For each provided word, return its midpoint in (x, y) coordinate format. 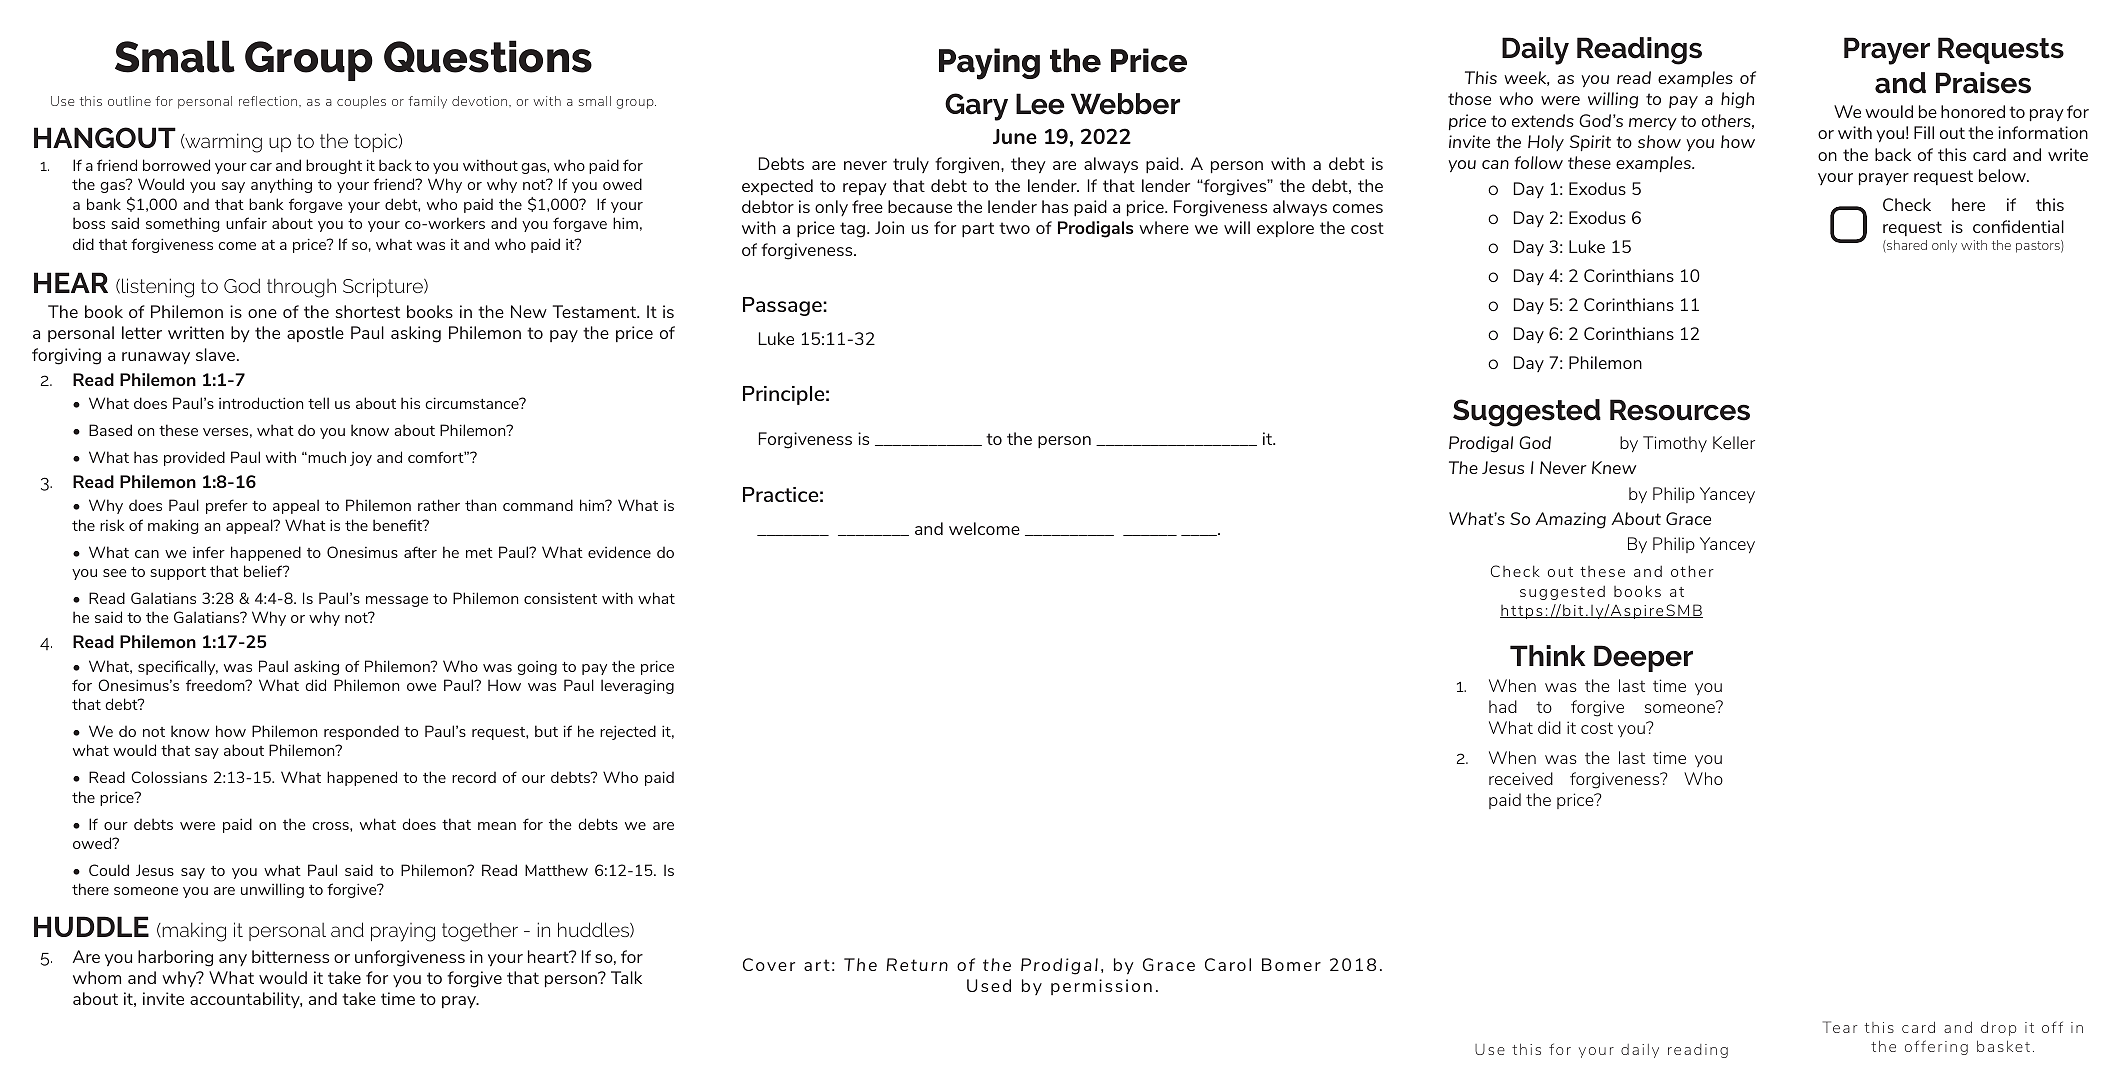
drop (1998, 1028)
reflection (269, 101)
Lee (1040, 104)
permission (1101, 987)
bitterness (290, 956)
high (1737, 100)
